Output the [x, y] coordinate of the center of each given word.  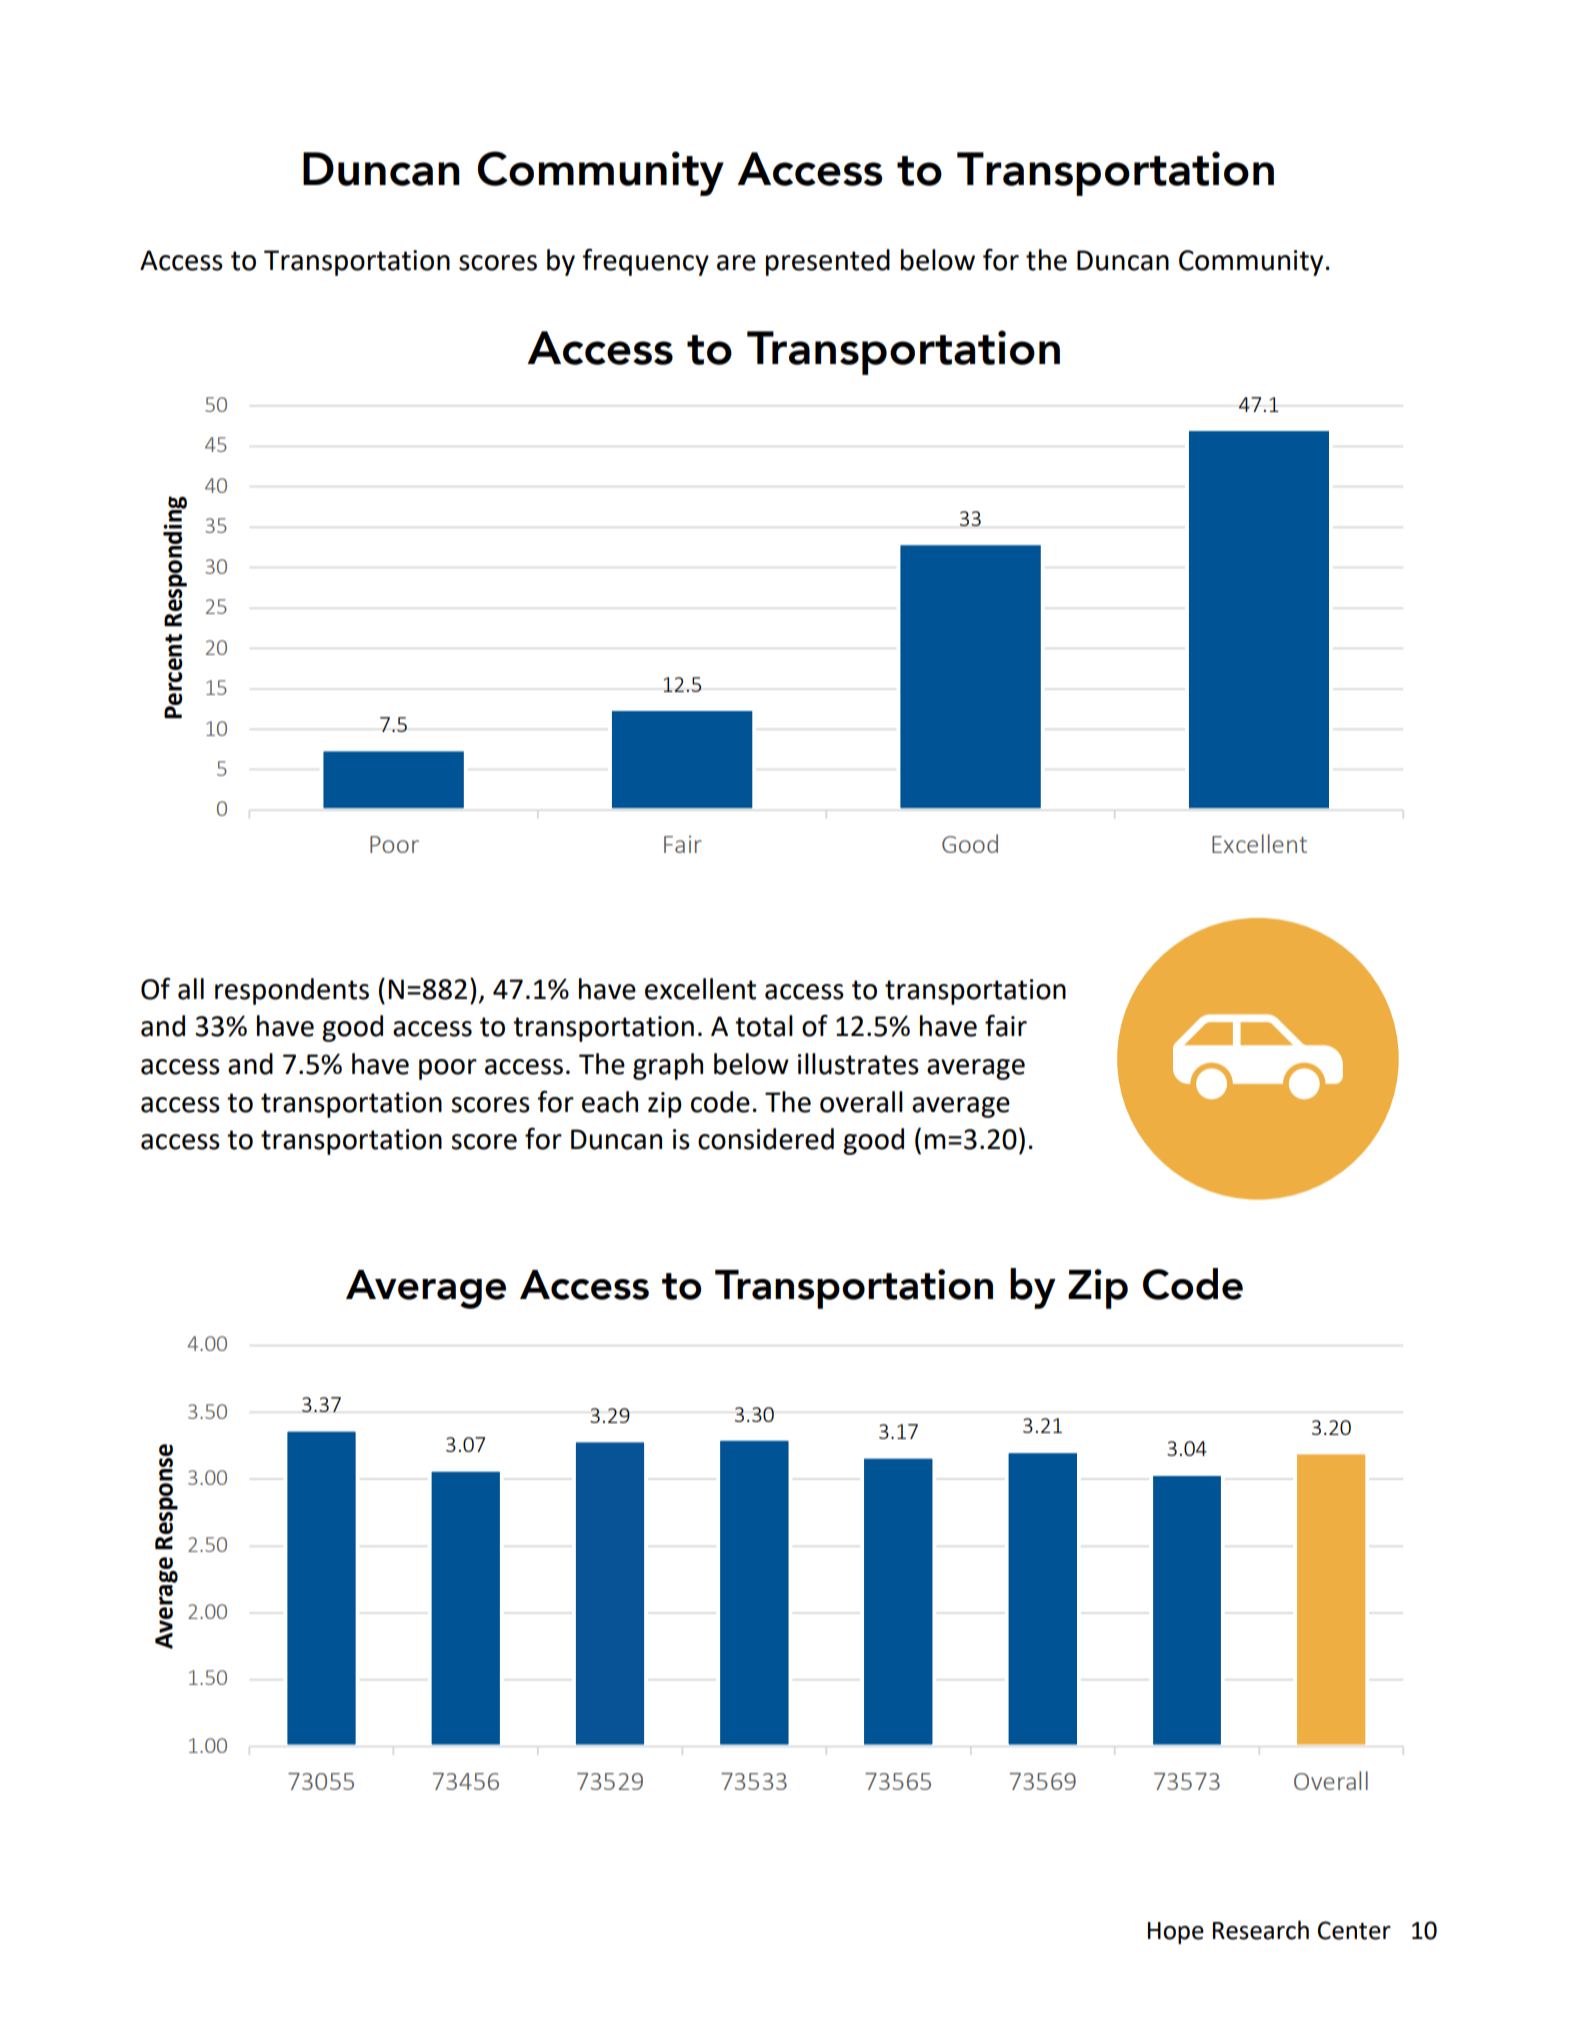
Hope [1176, 1933]
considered [766, 1139]
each [610, 1102]
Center [1354, 1930]
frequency [645, 262]
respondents [292, 991]
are [736, 263]
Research [1261, 1930]
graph [668, 1066]
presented [828, 262]
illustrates [858, 1064]
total [764, 1026]
